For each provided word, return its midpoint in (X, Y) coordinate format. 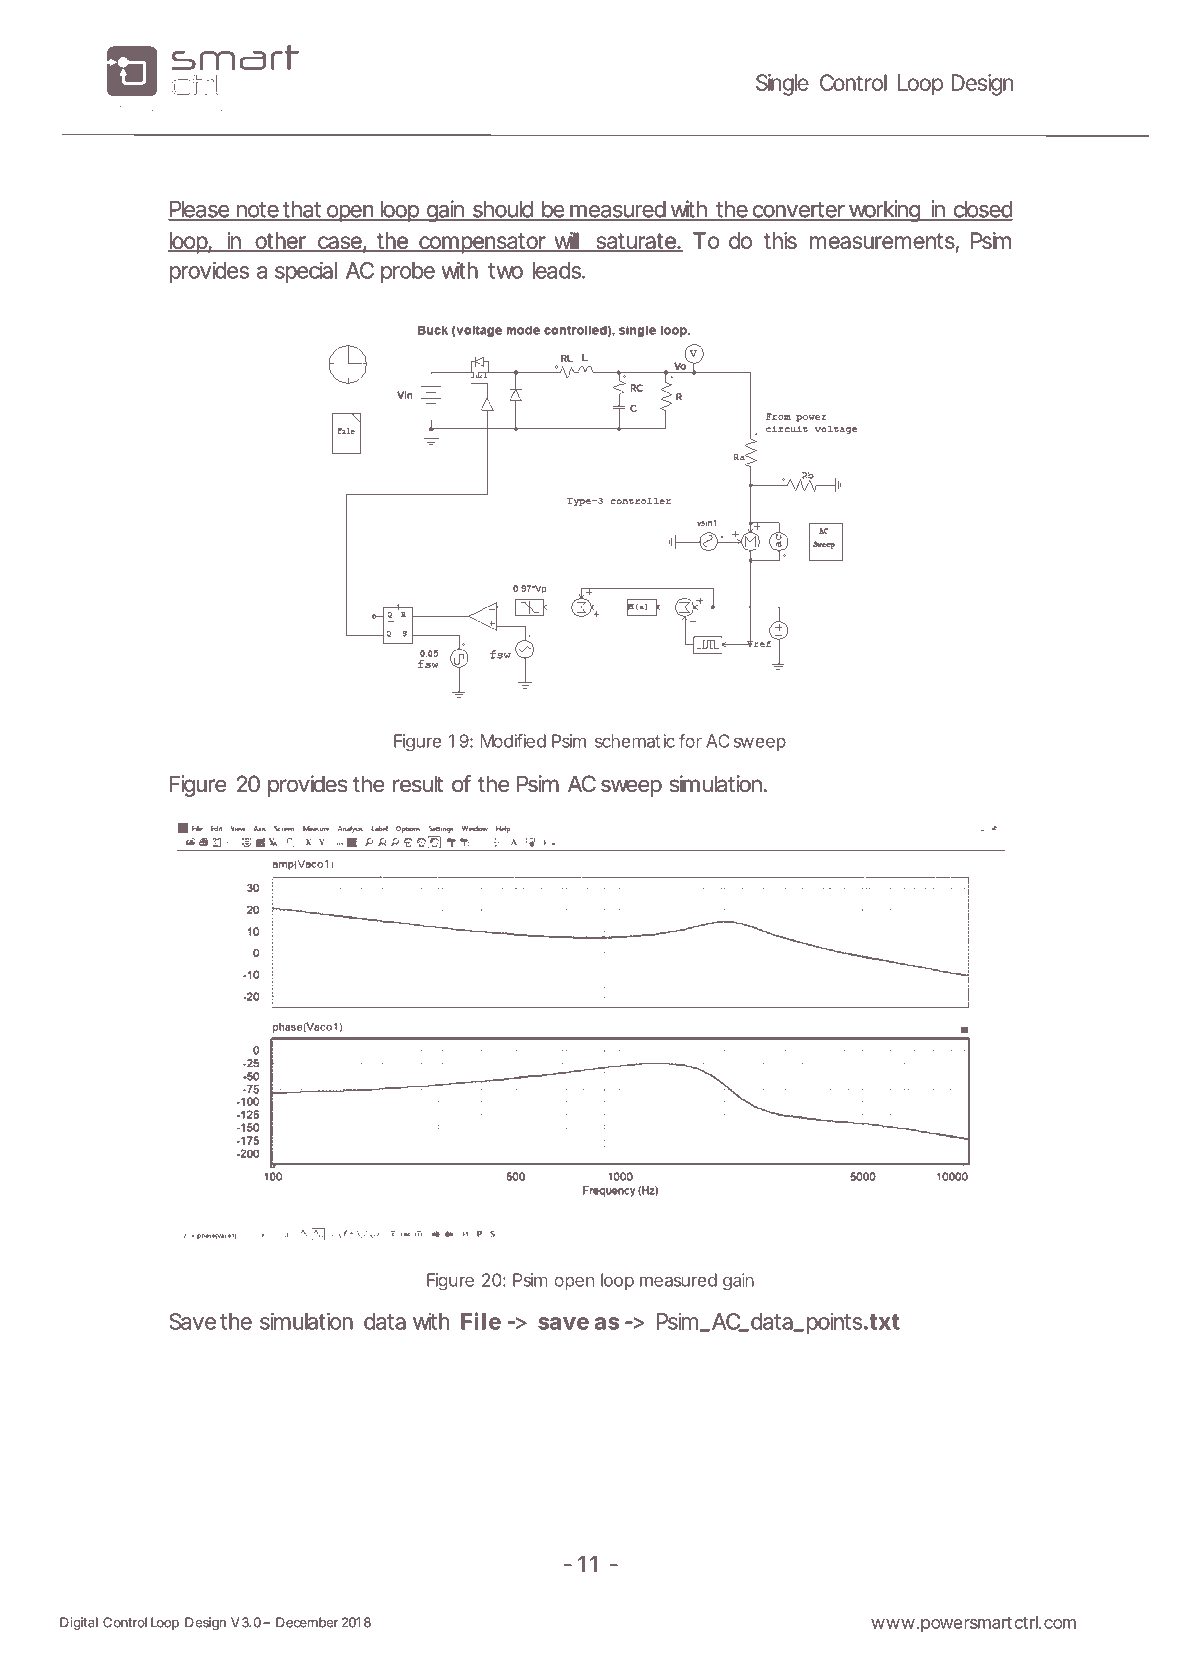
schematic (635, 741)
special (306, 272)
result (418, 784)
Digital (79, 1623)
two (505, 271)
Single (782, 85)
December (307, 1622)
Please (199, 210)
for (690, 741)
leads (557, 270)
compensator (482, 243)
